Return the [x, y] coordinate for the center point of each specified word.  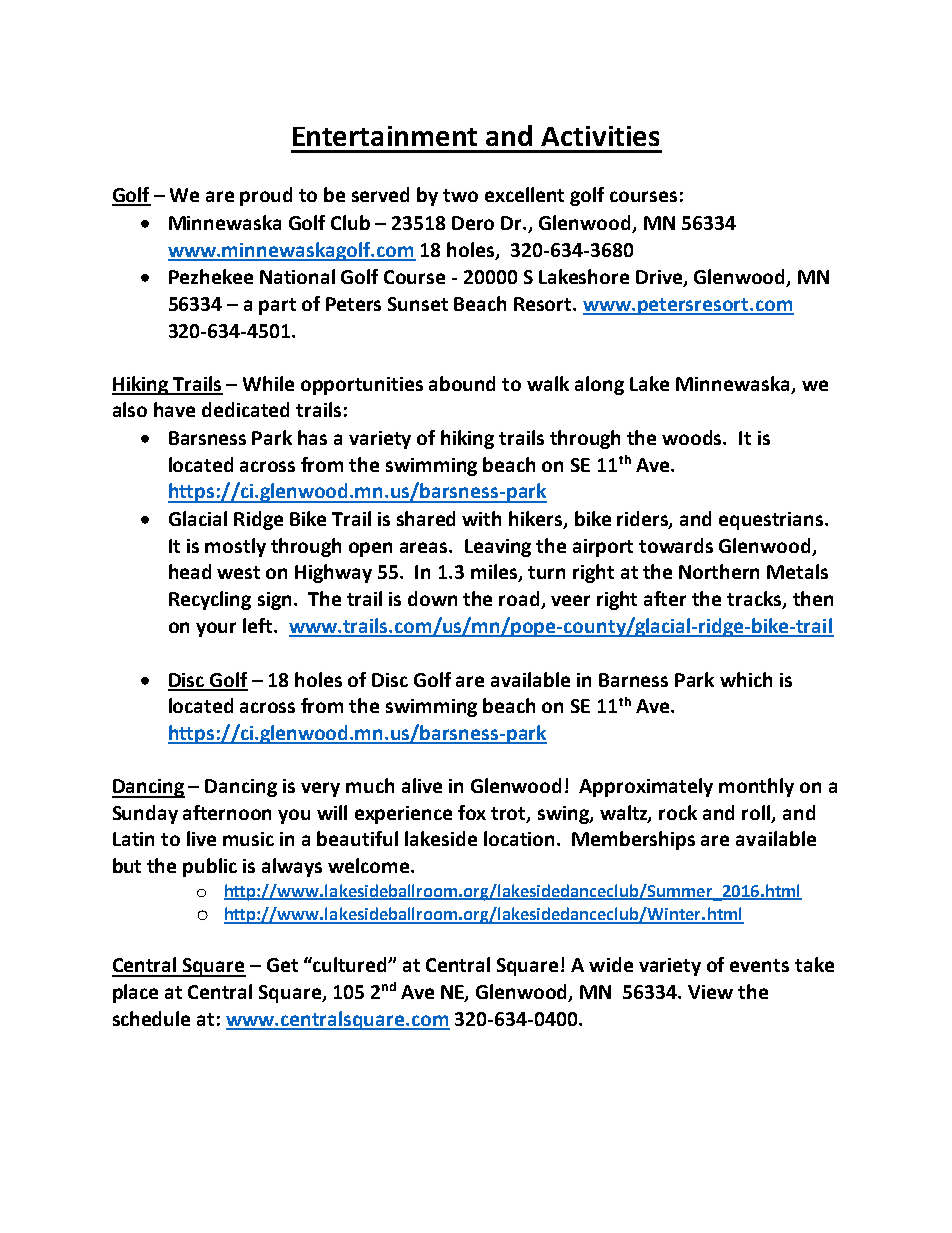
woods [693, 437]
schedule [151, 1018]
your [216, 629]
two [460, 195]
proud [266, 196]
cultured [350, 964]
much [370, 785]
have [174, 409]
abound [462, 383]
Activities [600, 136]
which [746, 679]
